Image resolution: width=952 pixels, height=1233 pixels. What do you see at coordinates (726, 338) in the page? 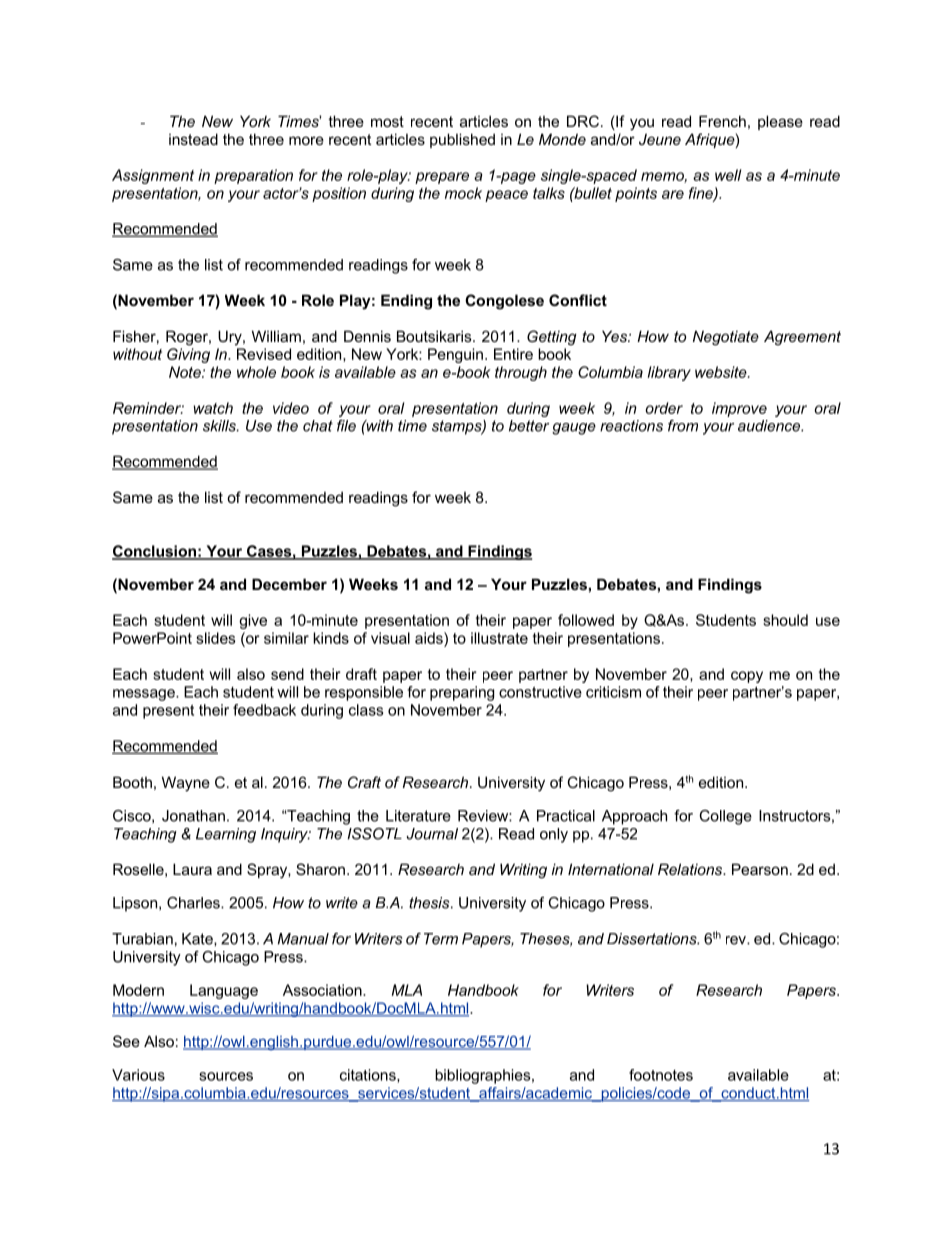
I see `Negotiate` at bounding box center [726, 338].
